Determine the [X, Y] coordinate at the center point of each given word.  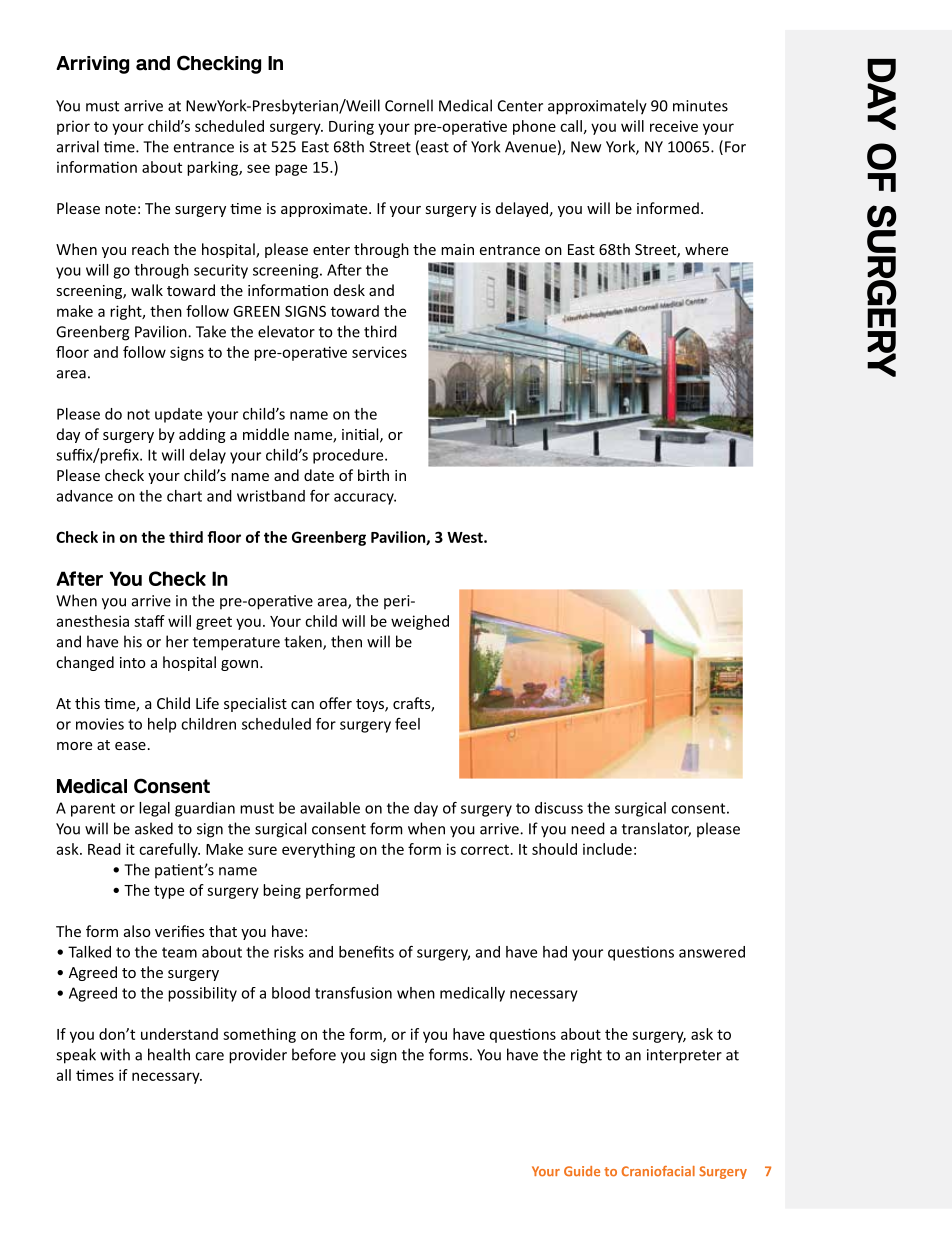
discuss [559, 808]
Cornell [409, 105]
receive [674, 126]
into [133, 662]
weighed [420, 622]
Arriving [92, 65]
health [169, 1054]
